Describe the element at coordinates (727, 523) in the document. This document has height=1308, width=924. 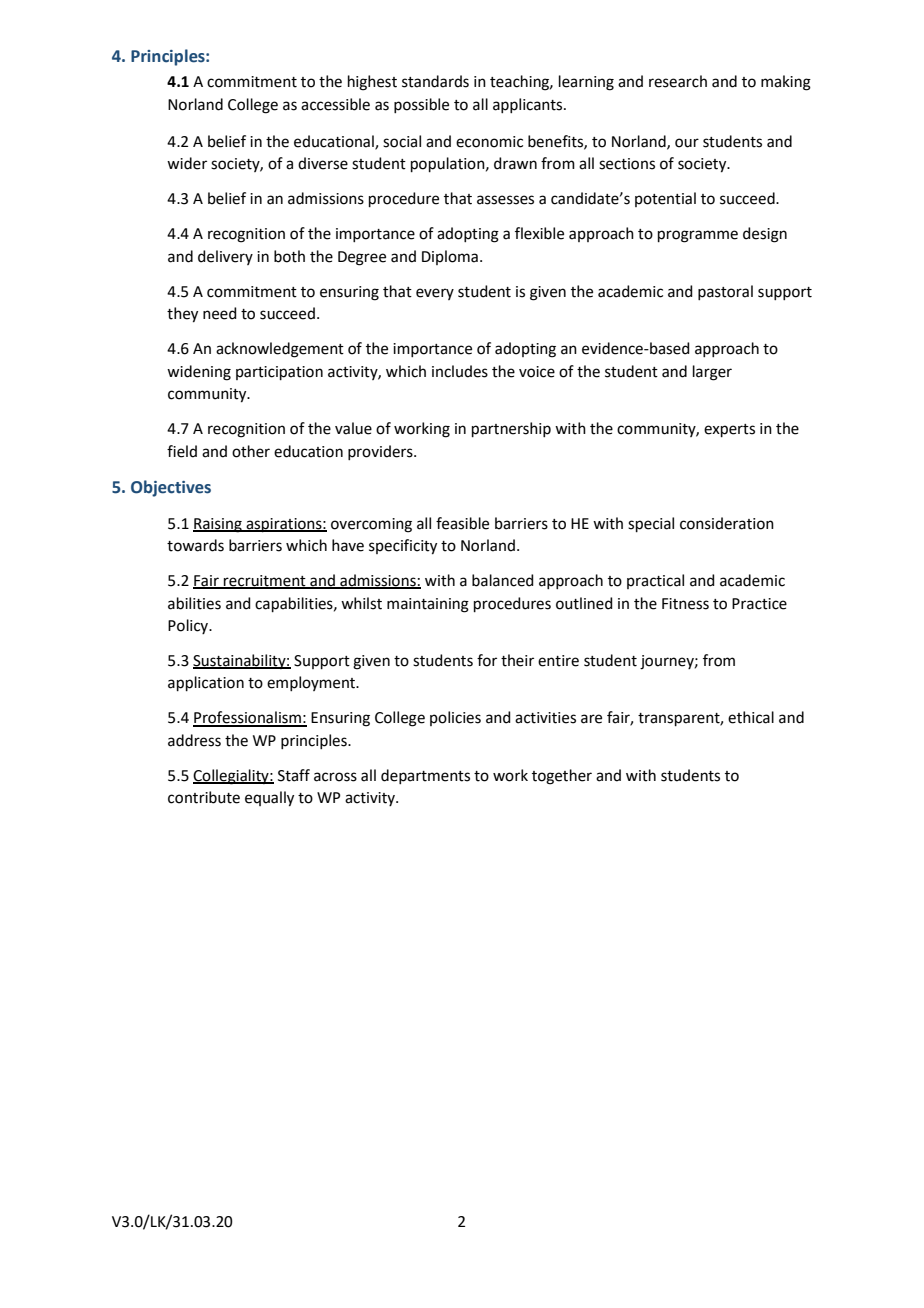
I see `consideration` at that location.
